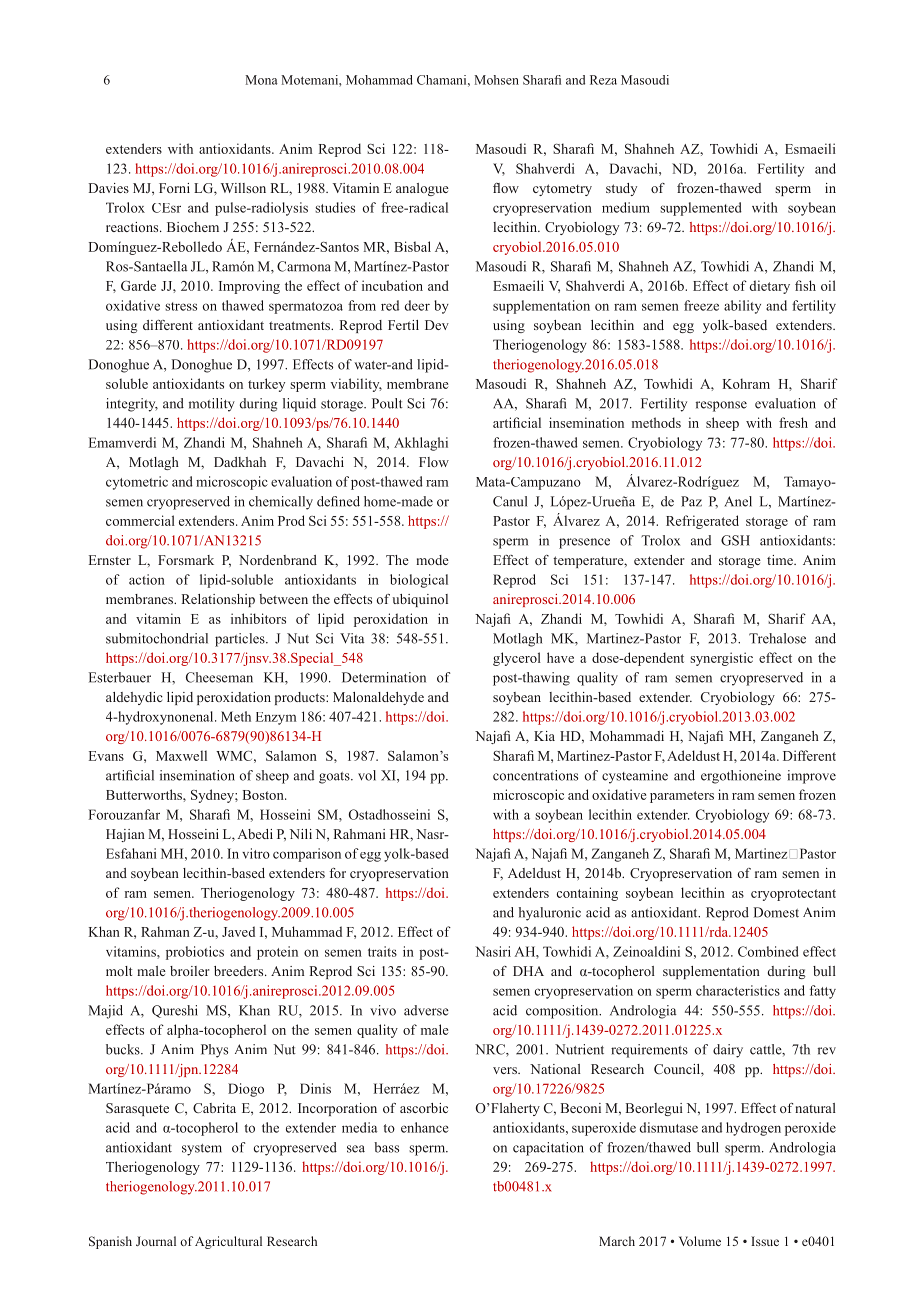  Describe the element at coordinates (195, 953) in the screenshot. I see `probiotics` at that location.
